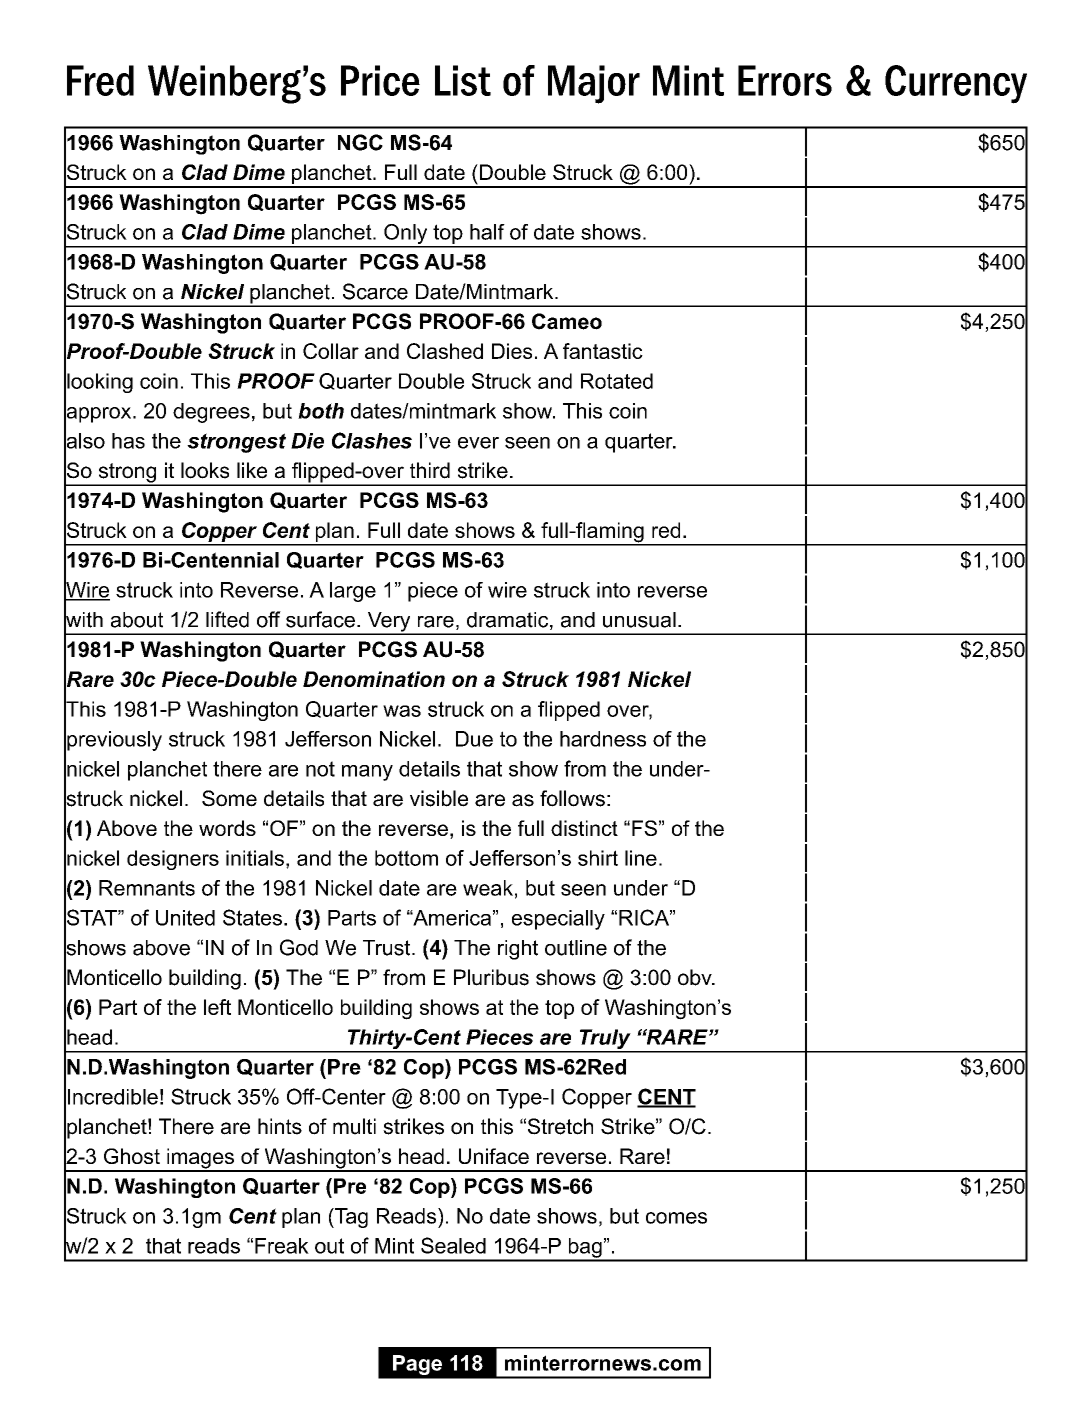 This screenshot has width=1091, height=1411. I want to click on Major, so click(594, 84).
